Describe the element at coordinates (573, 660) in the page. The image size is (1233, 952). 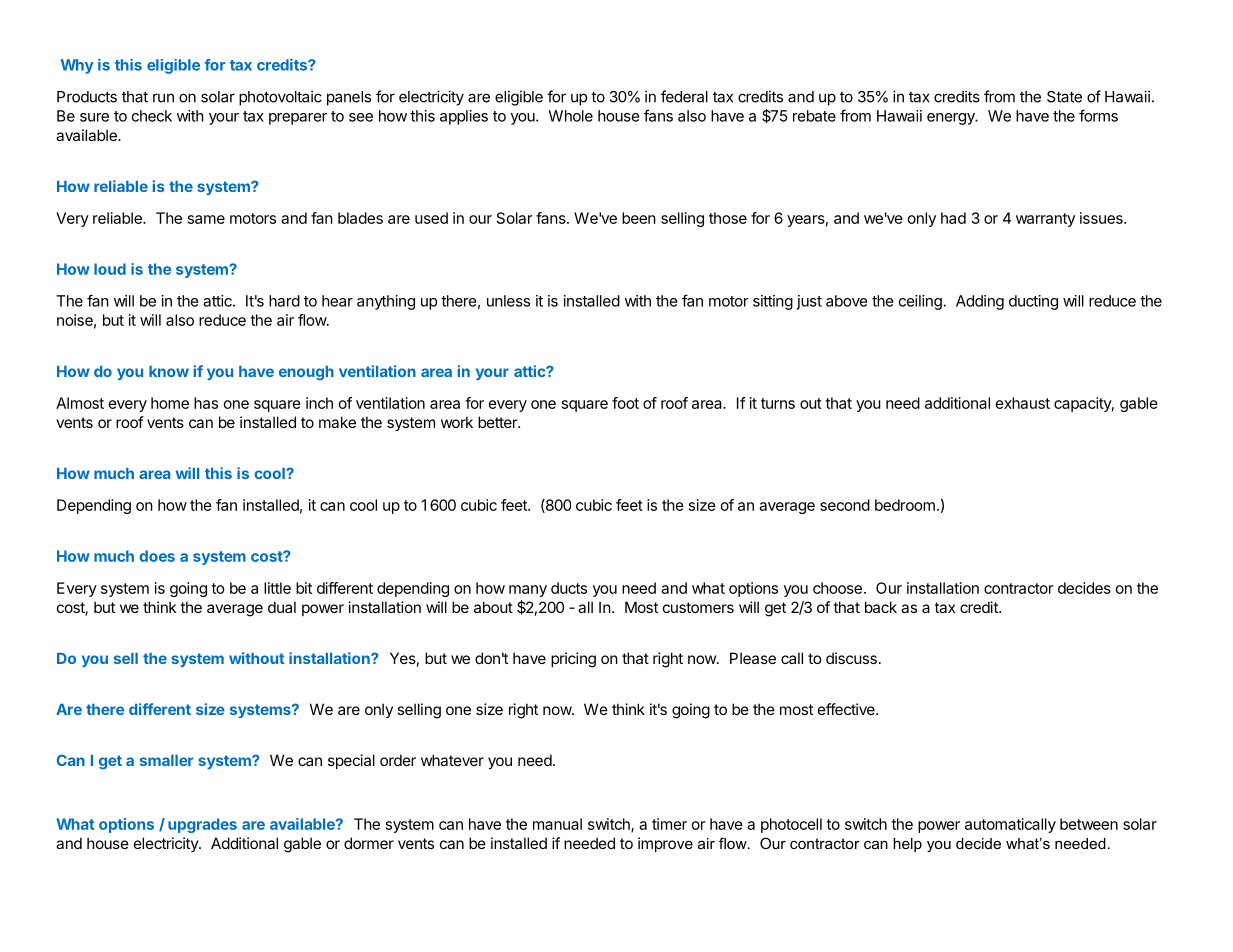
I see `pricing` at that location.
